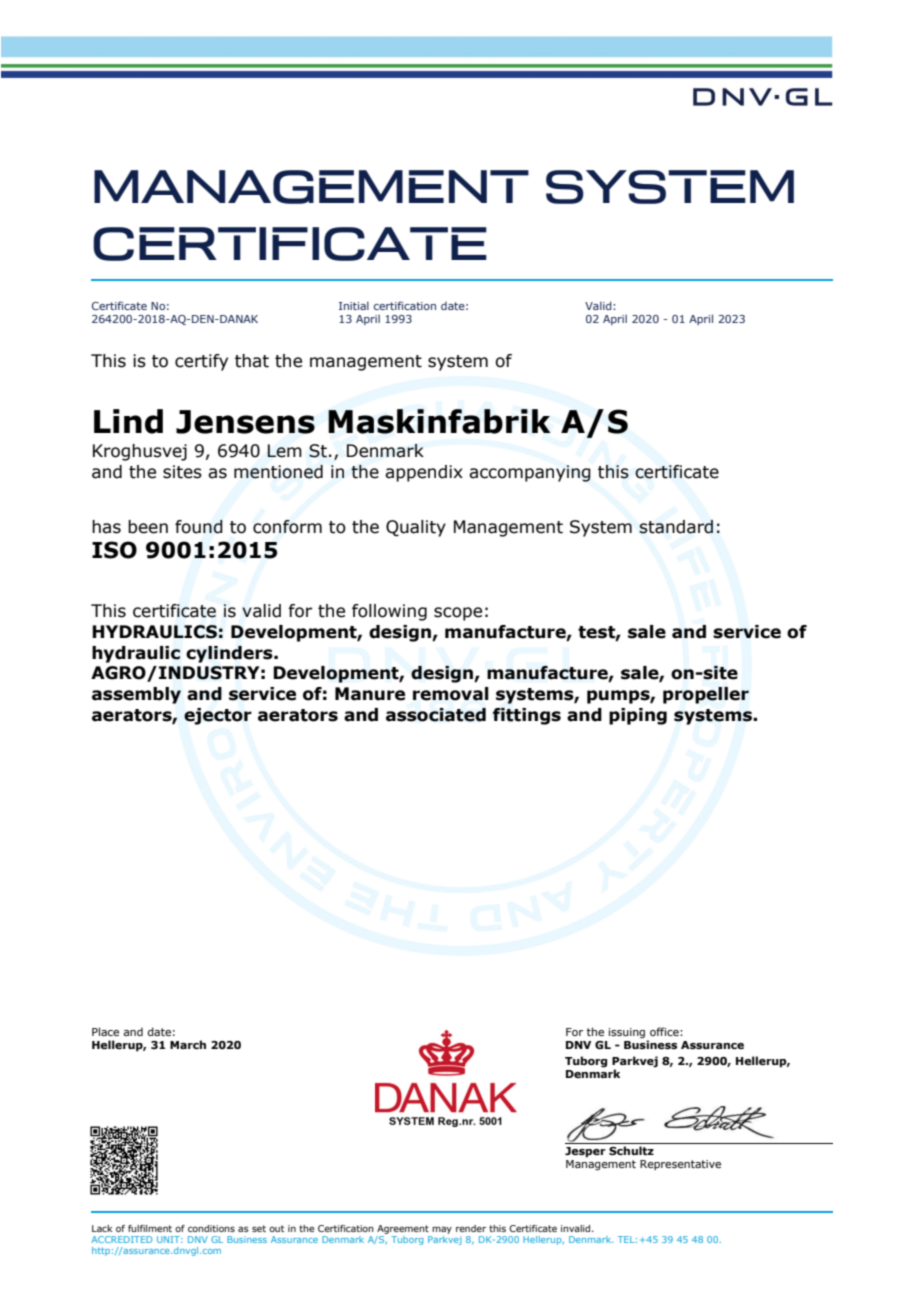  What do you see at coordinates (530, 473) in the page?
I see `accompanying` at bounding box center [530, 473].
